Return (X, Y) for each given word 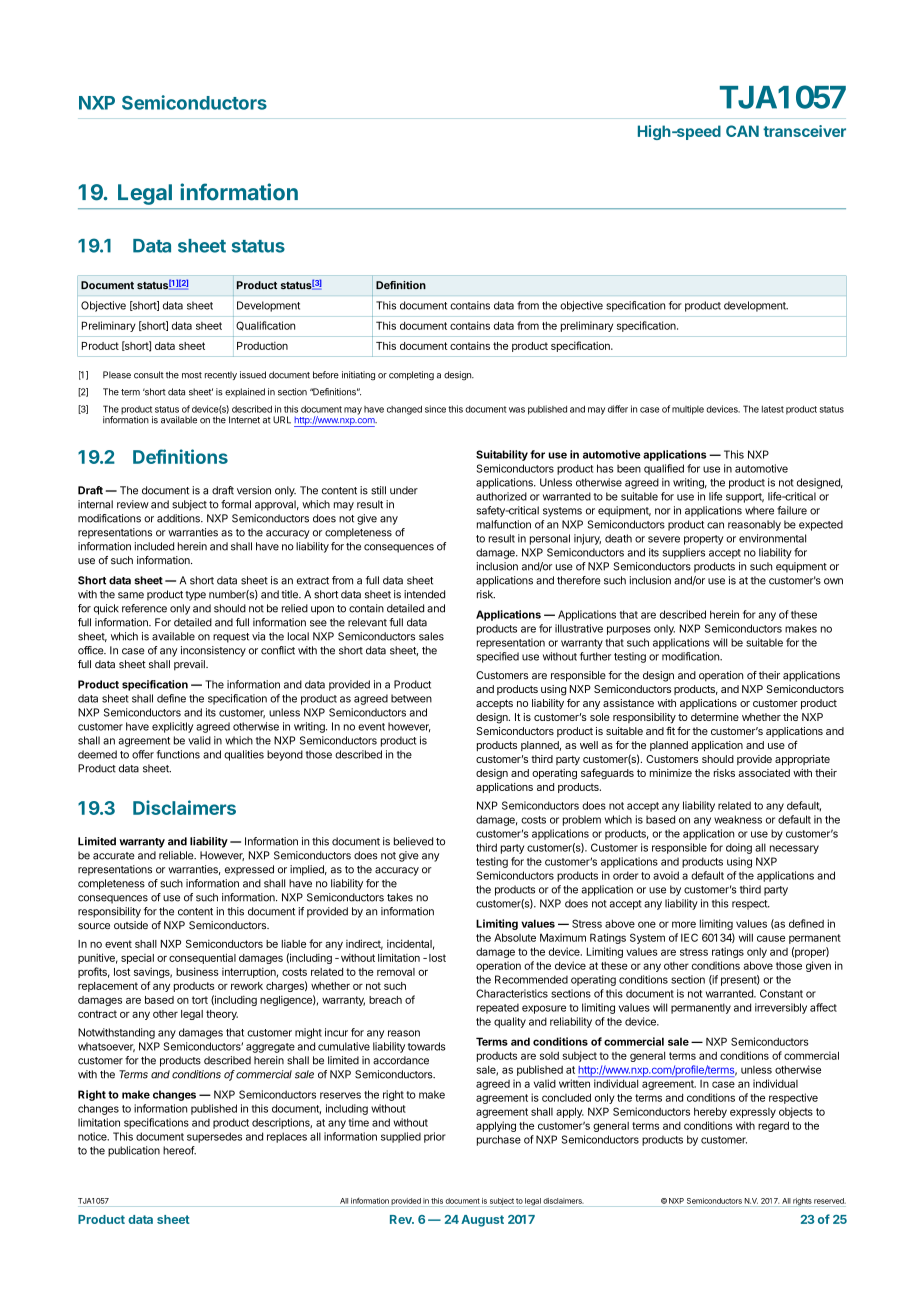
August (482, 1221)
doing (739, 848)
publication (134, 1151)
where (759, 510)
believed (413, 841)
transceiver (804, 131)
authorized (501, 496)
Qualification (265, 326)
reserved (830, 1201)
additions (179, 518)
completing (411, 376)
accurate (114, 856)
